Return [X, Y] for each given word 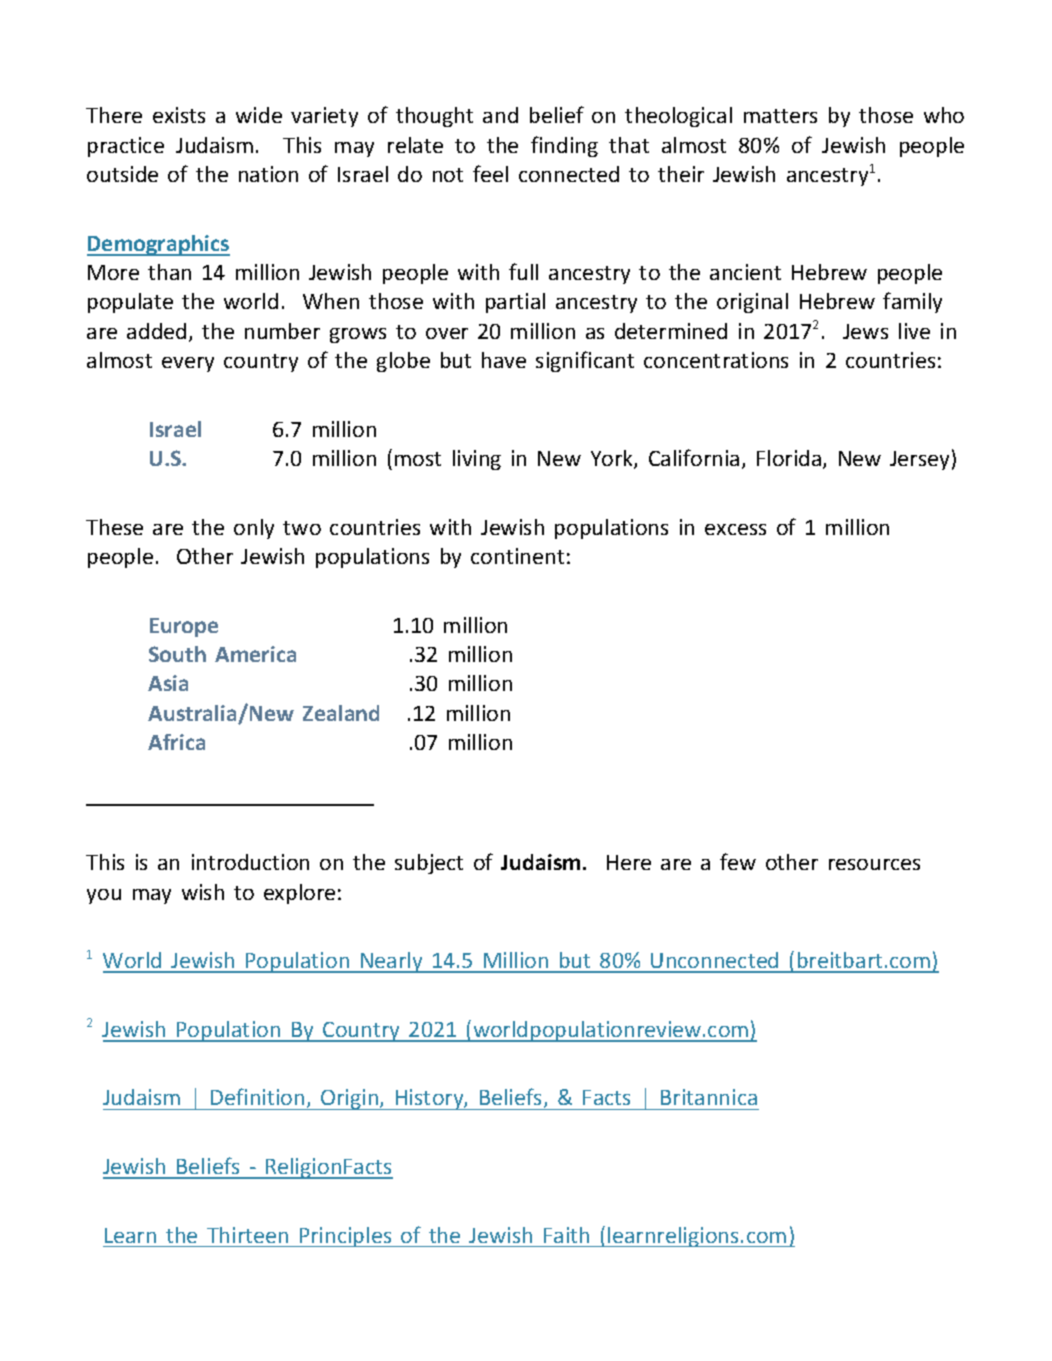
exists [179, 115]
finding [564, 146]
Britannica [709, 1097]
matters [780, 116]
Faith [566, 1235]
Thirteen [247, 1235]
